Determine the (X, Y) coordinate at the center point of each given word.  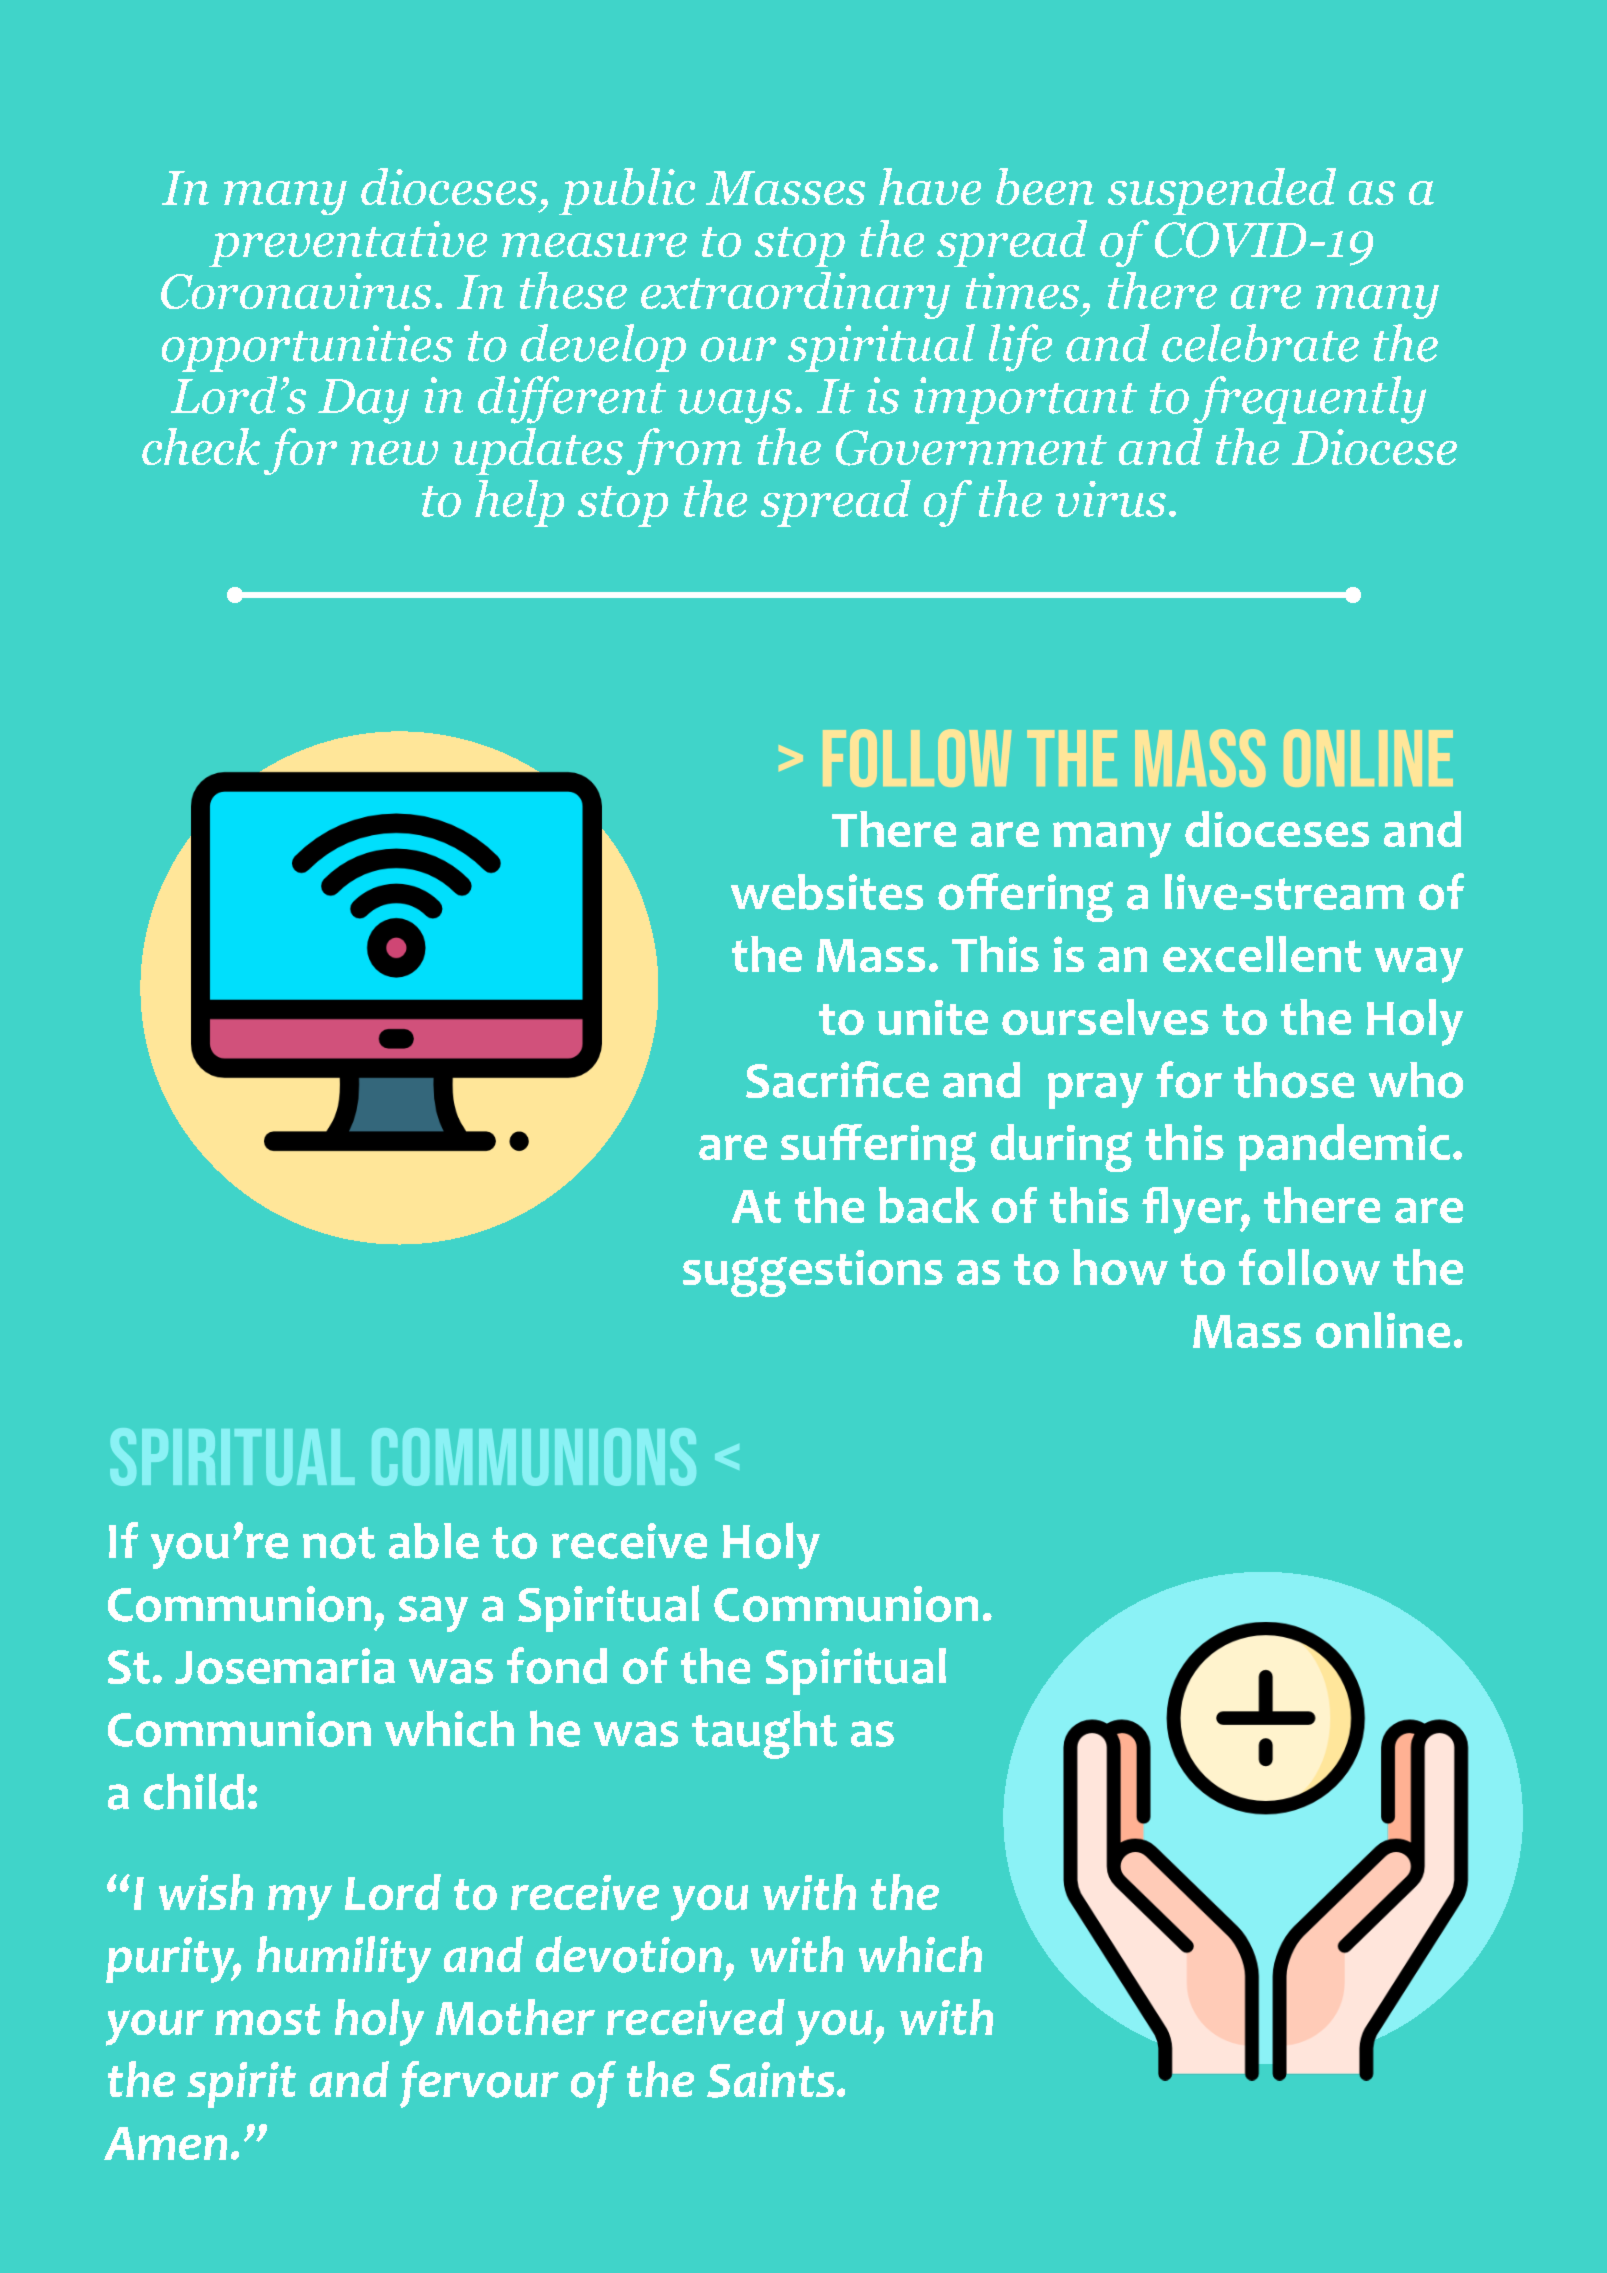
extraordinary (795, 295)
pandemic (1344, 1147)
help (519, 503)
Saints (770, 2080)
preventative (348, 244)
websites (827, 892)
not (339, 1543)
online (1383, 1330)
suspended (1222, 191)
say (433, 1614)
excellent (1262, 954)
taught (764, 1734)
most (267, 2019)
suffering (878, 1148)
